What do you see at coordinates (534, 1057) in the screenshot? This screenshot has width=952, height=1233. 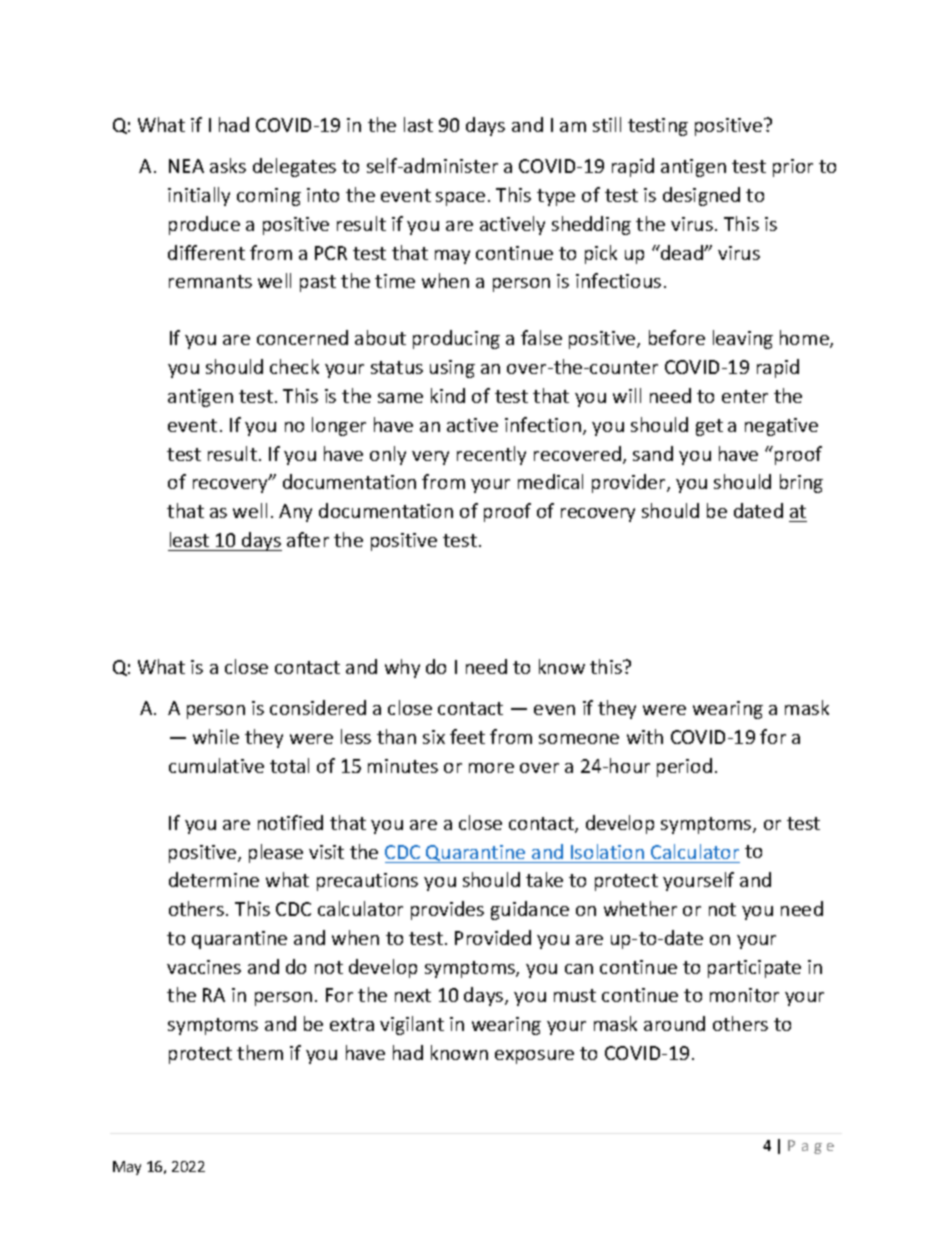 I see `exposure` at bounding box center [534, 1057].
